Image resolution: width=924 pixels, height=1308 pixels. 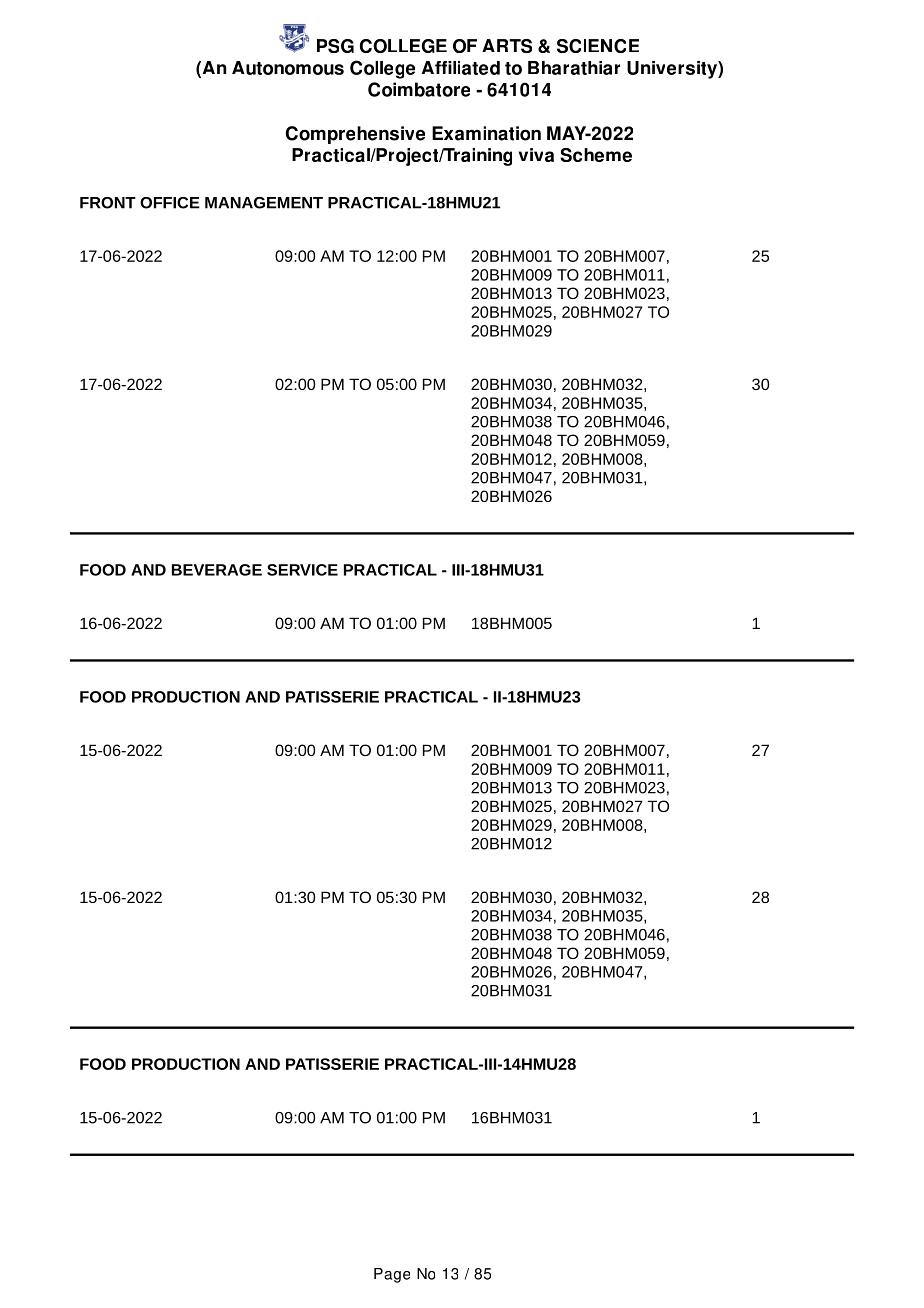 I want to click on BEVERAGE, so click(x=217, y=570).
